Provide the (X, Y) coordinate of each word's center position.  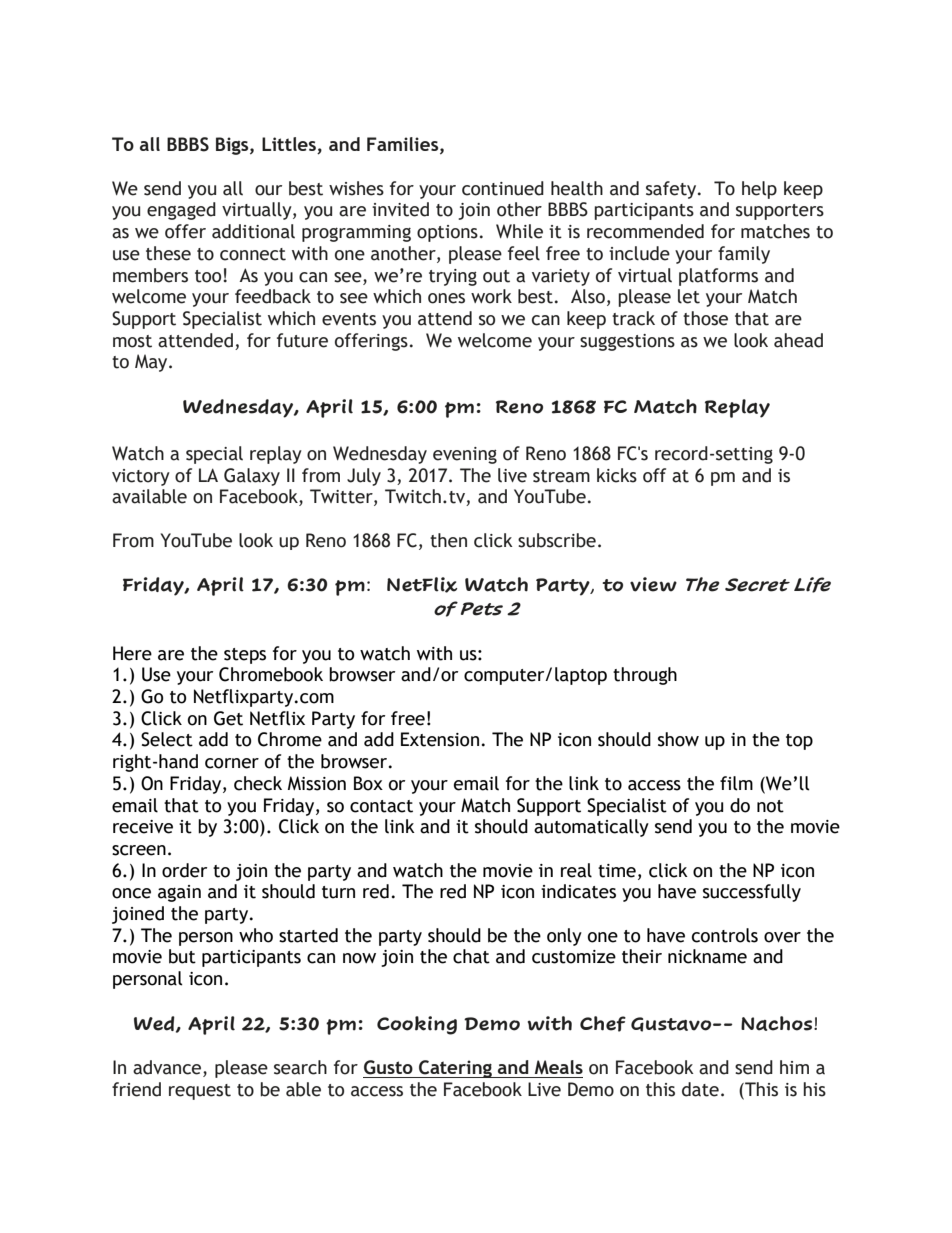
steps (245, 656)
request (200, 1092)
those (705, 318)
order (184, 870)
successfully (752, 893)
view (653, 584)
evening (465, 455)
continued (503, 188)
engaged (181, 211)
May (152, 363)
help (759, 190)
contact (381, 806)
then (448, 540)
